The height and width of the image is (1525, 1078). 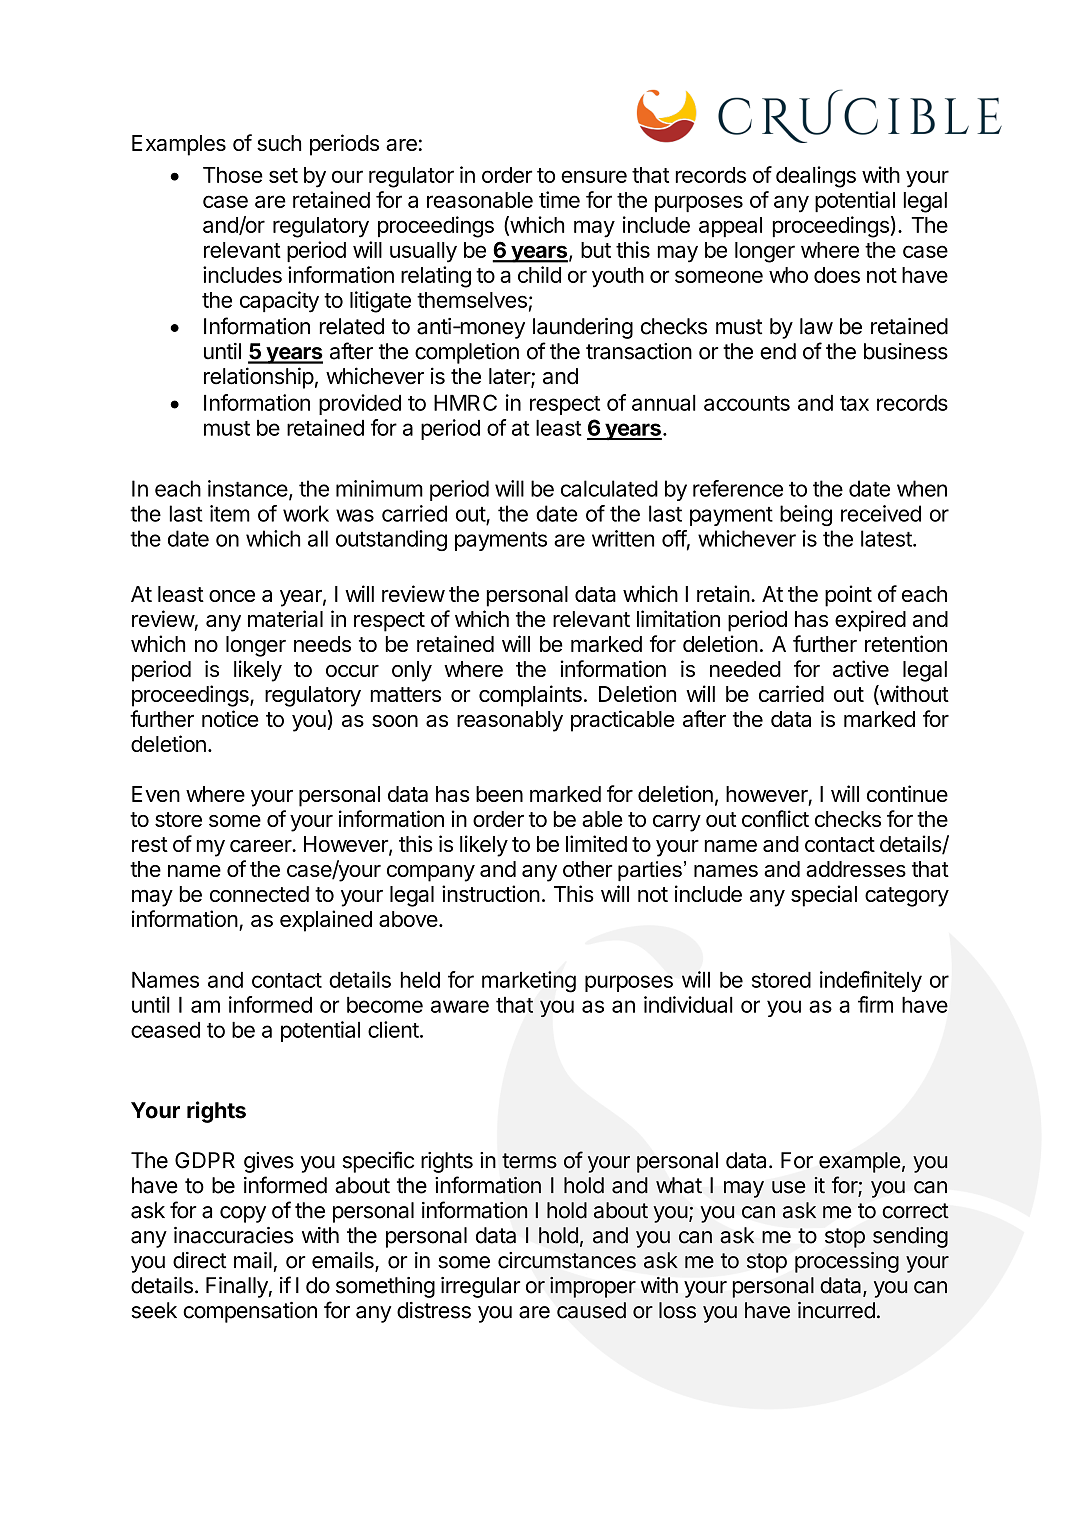 I want to click on time, so click(x=559, y=199).
